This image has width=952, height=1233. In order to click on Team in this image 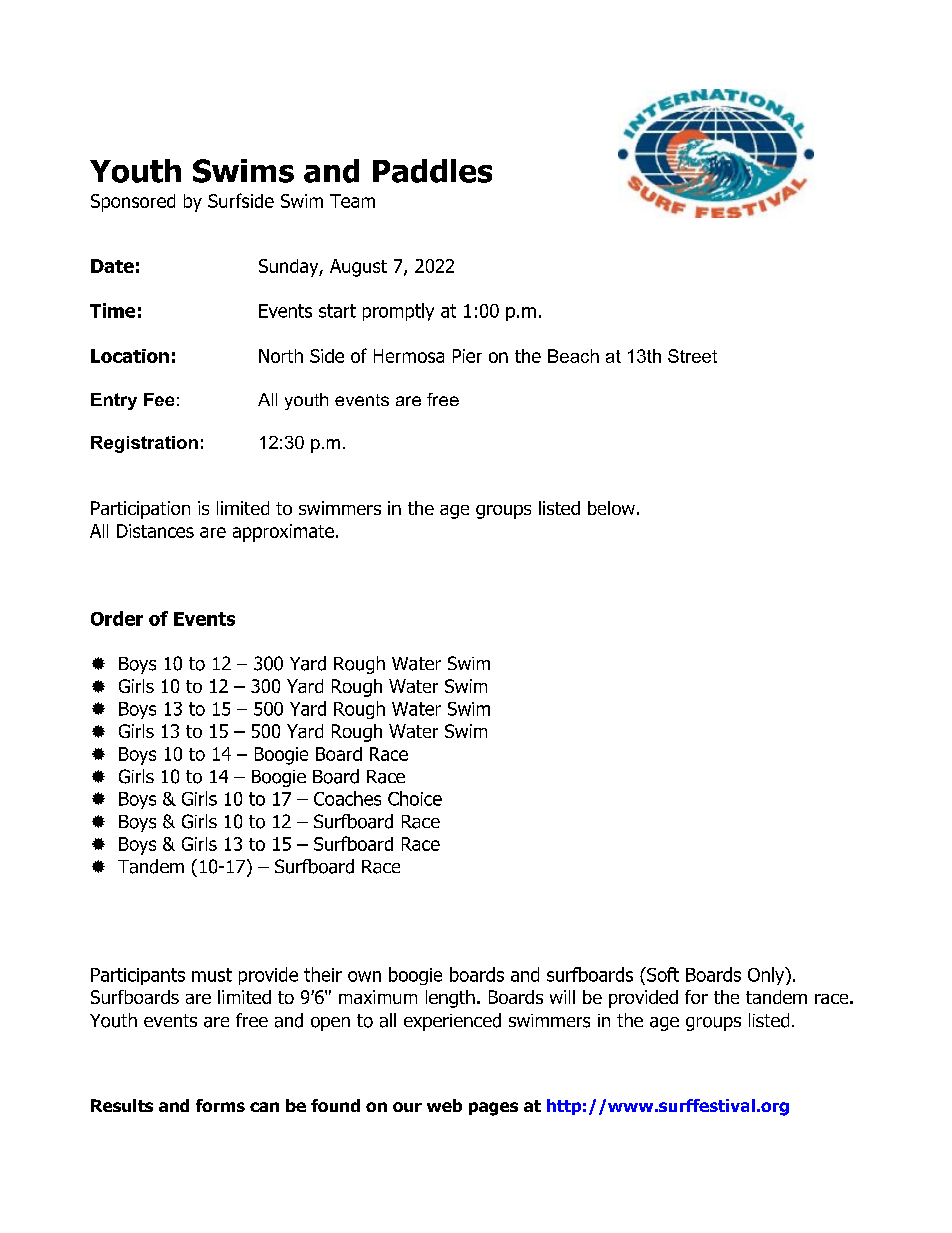, I will do `click(352, 201)`.
